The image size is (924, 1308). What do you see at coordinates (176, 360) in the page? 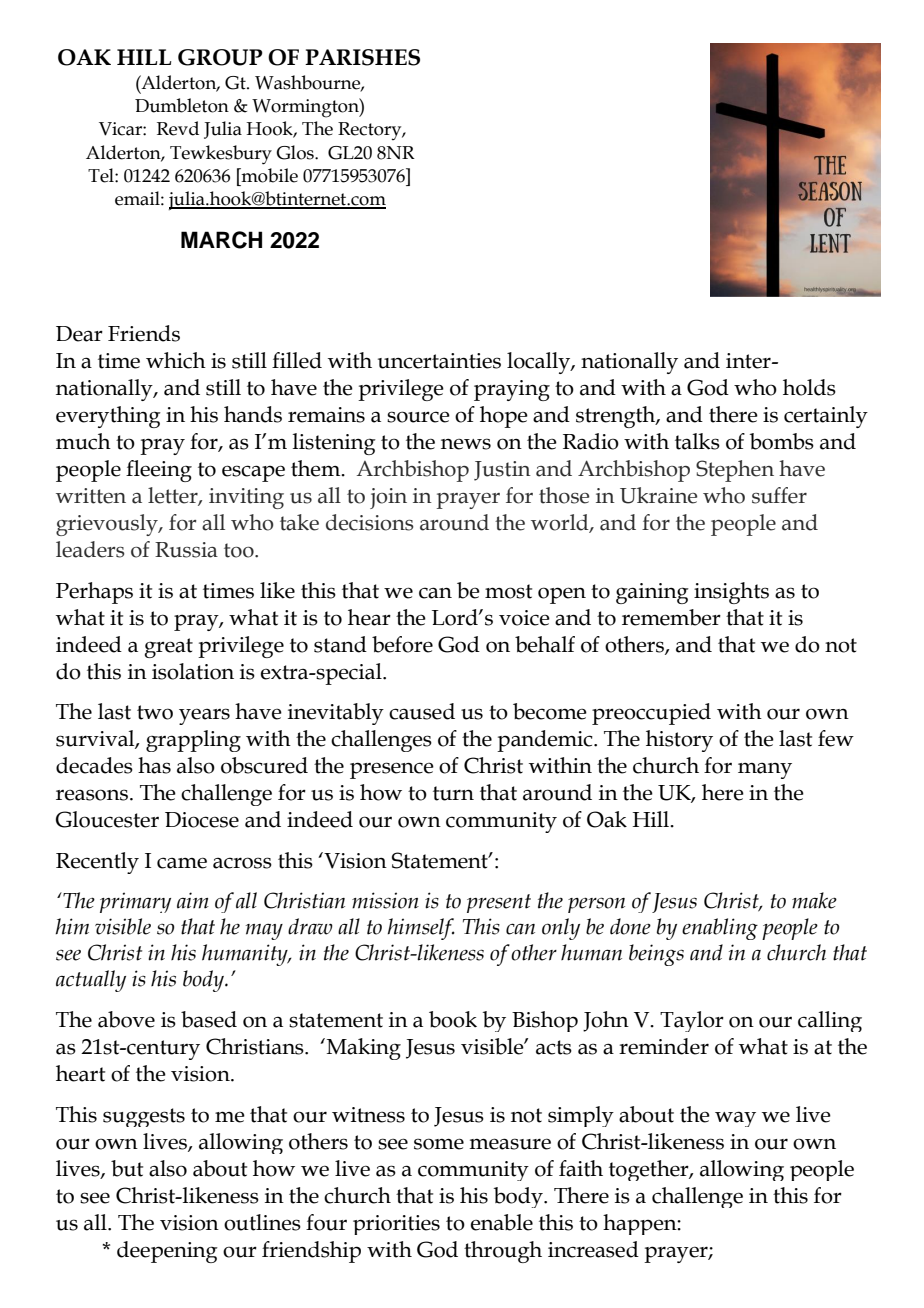
I see `which` at bounding box center [176, 360].
